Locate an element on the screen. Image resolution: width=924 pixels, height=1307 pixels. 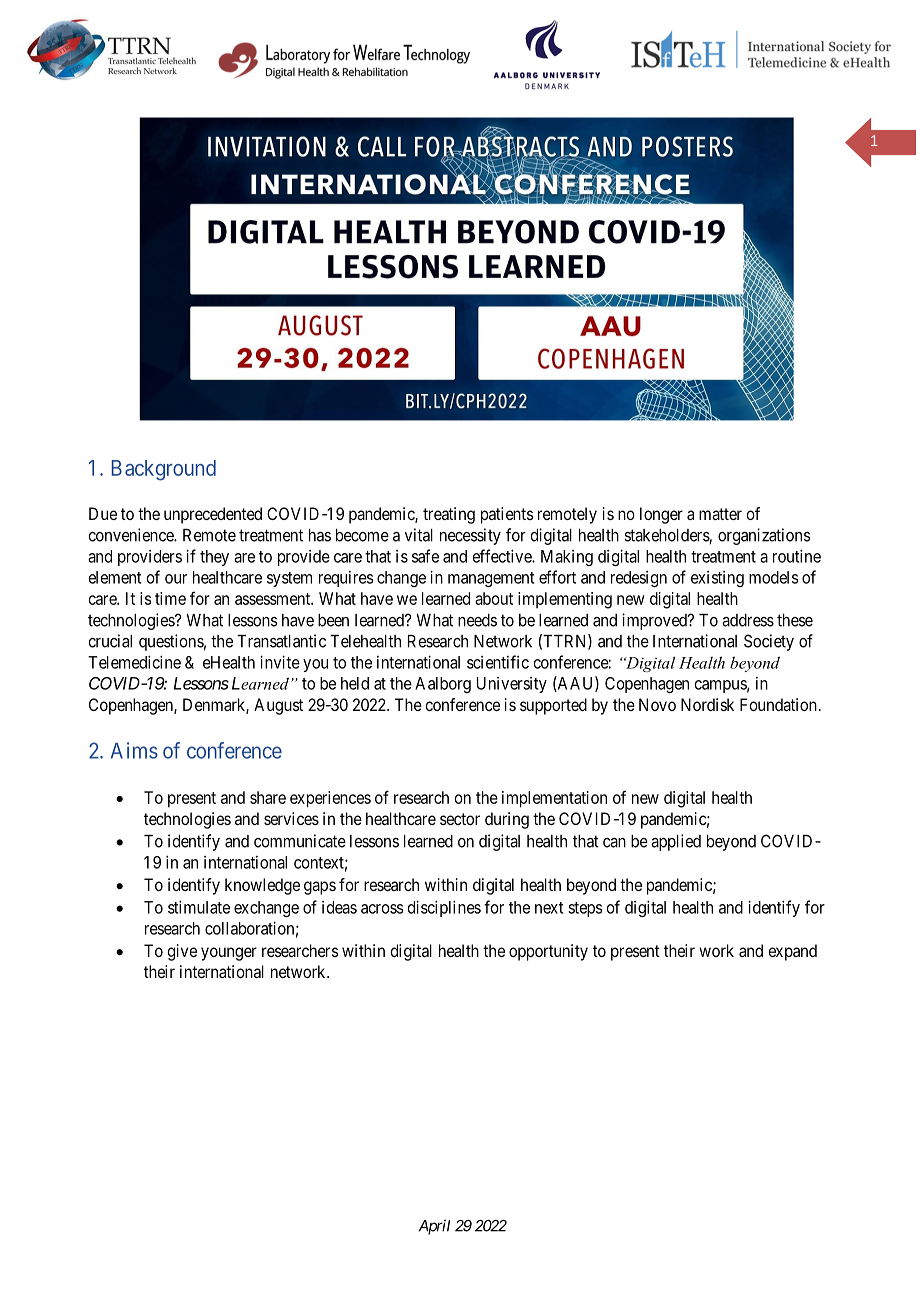
opportunity is located at coordinates (548, 952).
